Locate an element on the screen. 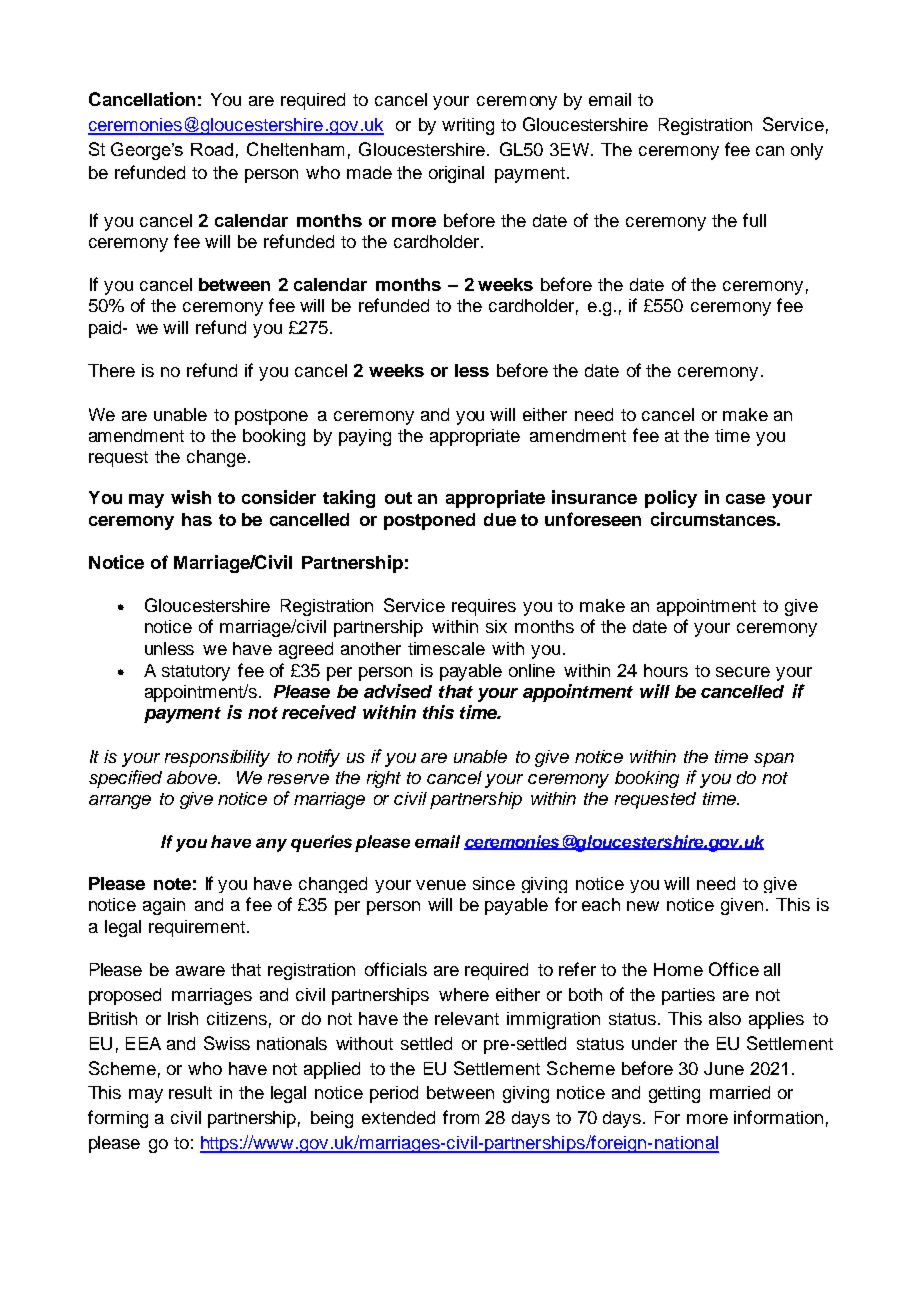 Image resolution: width=924 pixels, height=1308 pixels. from is located at coordinates (461, 1117).
